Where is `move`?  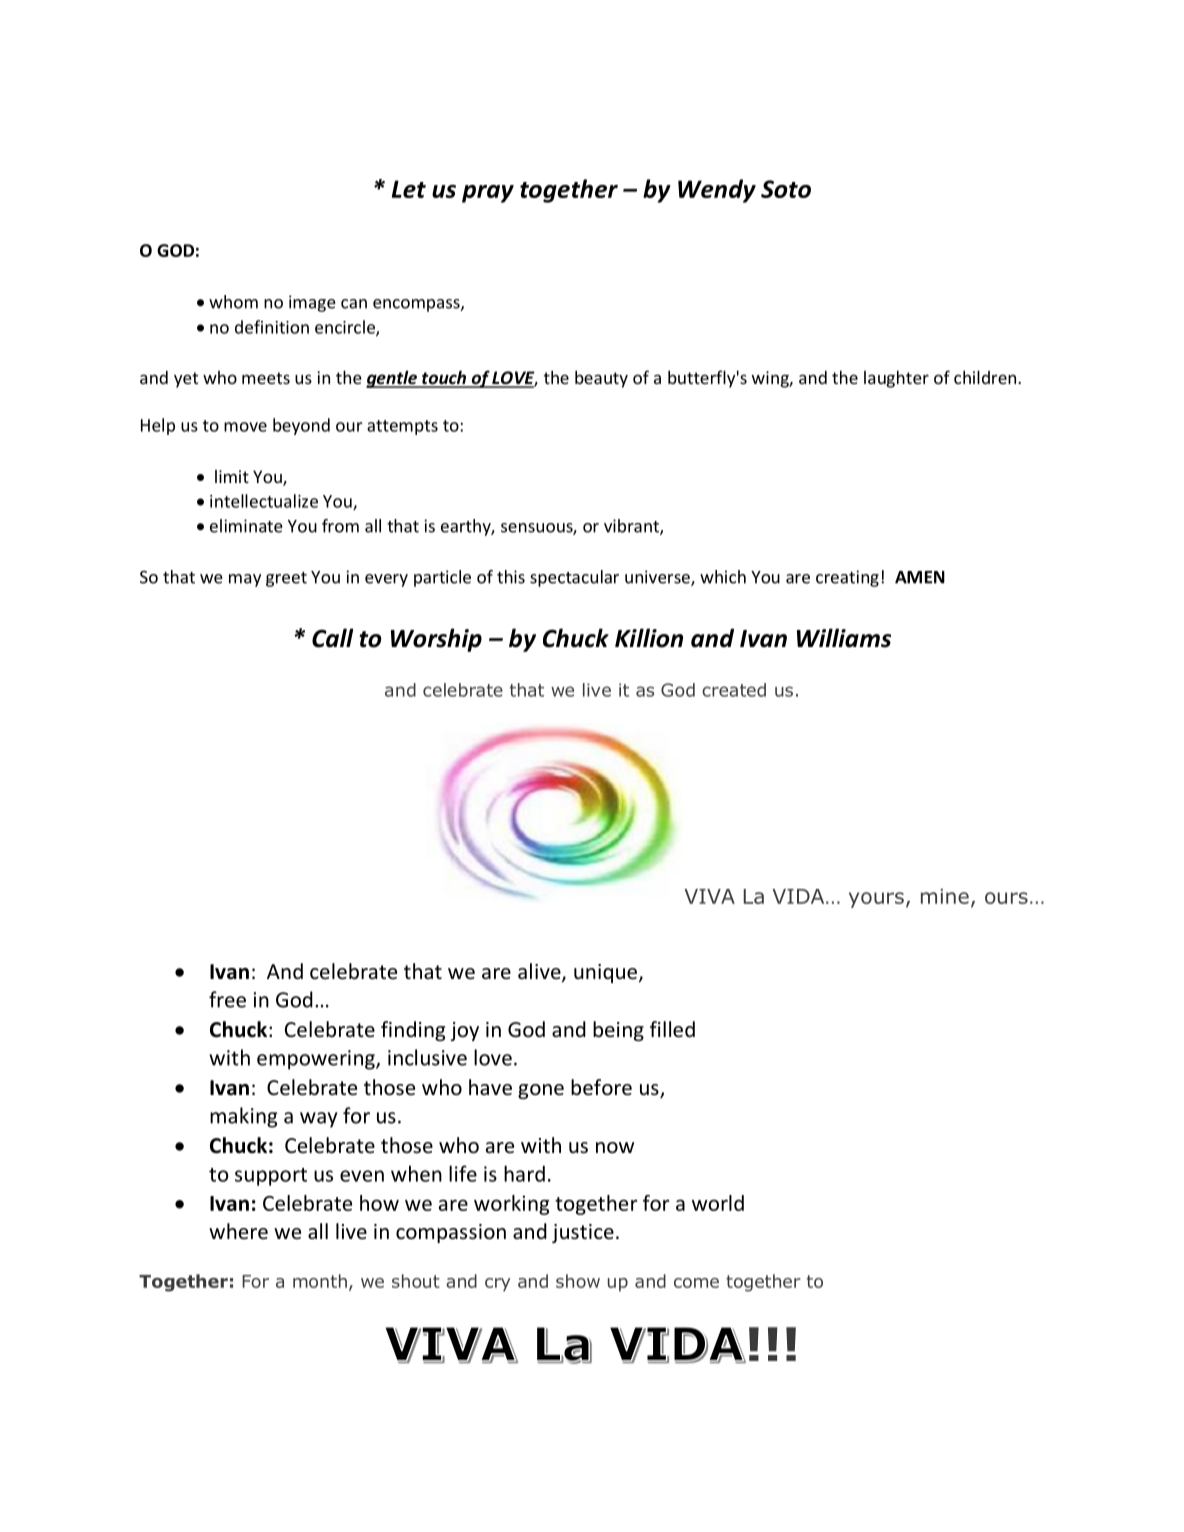 move is located at coordinates (245, 427).
